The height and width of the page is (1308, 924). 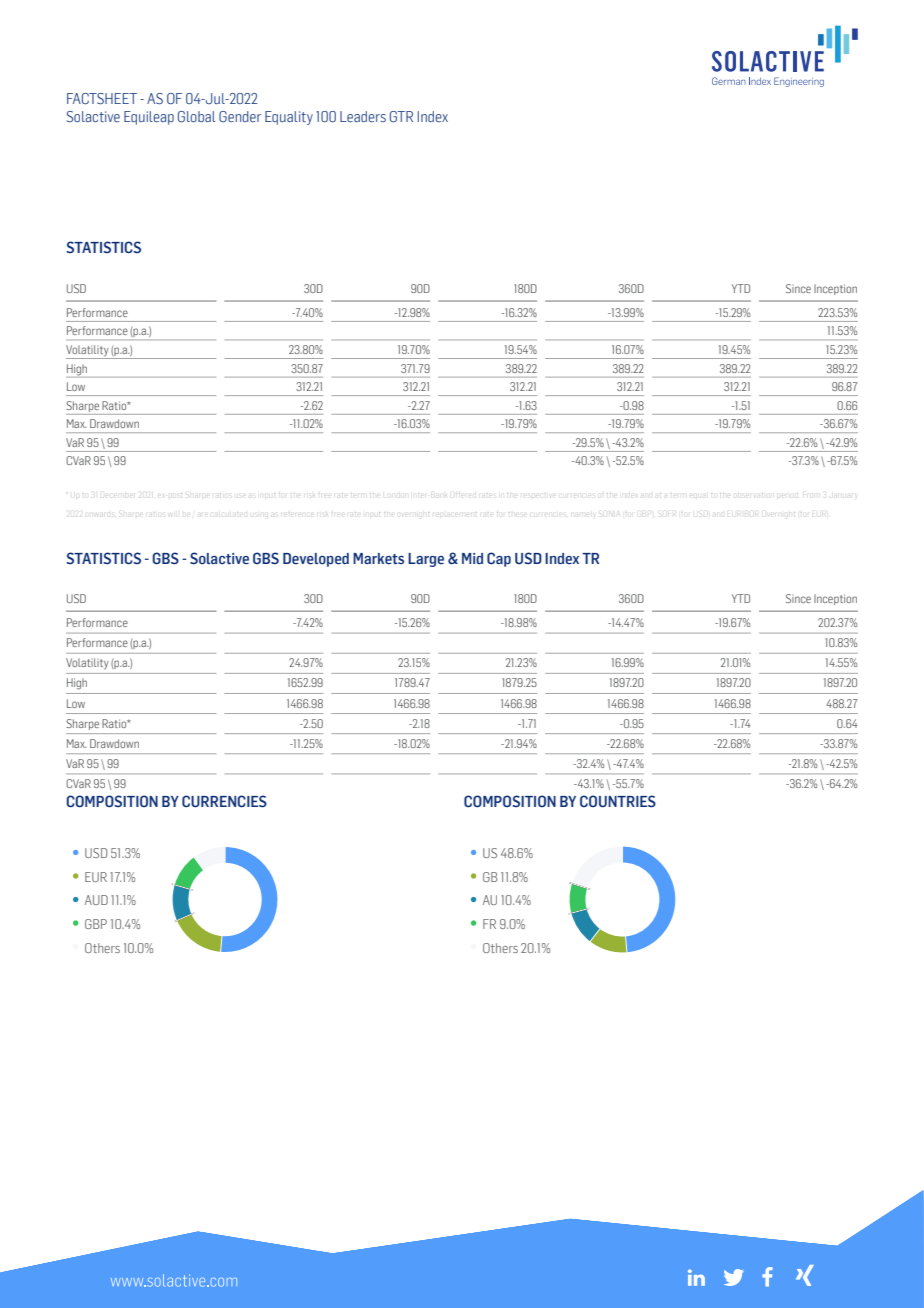 I want to click on GTR, so click(x=401, y=116).
